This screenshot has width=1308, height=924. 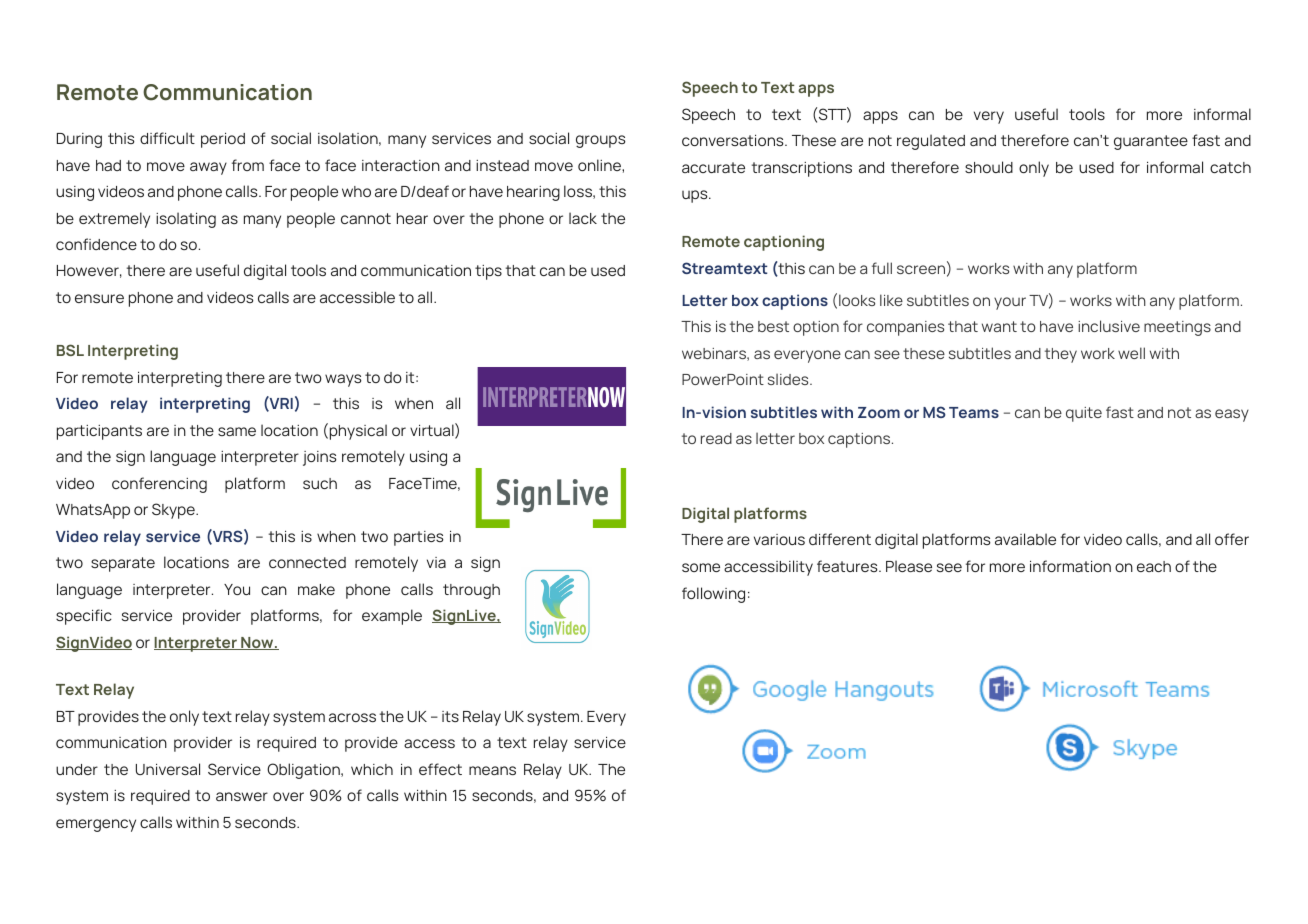 I want to click on read, so click(x=716, y=438).
